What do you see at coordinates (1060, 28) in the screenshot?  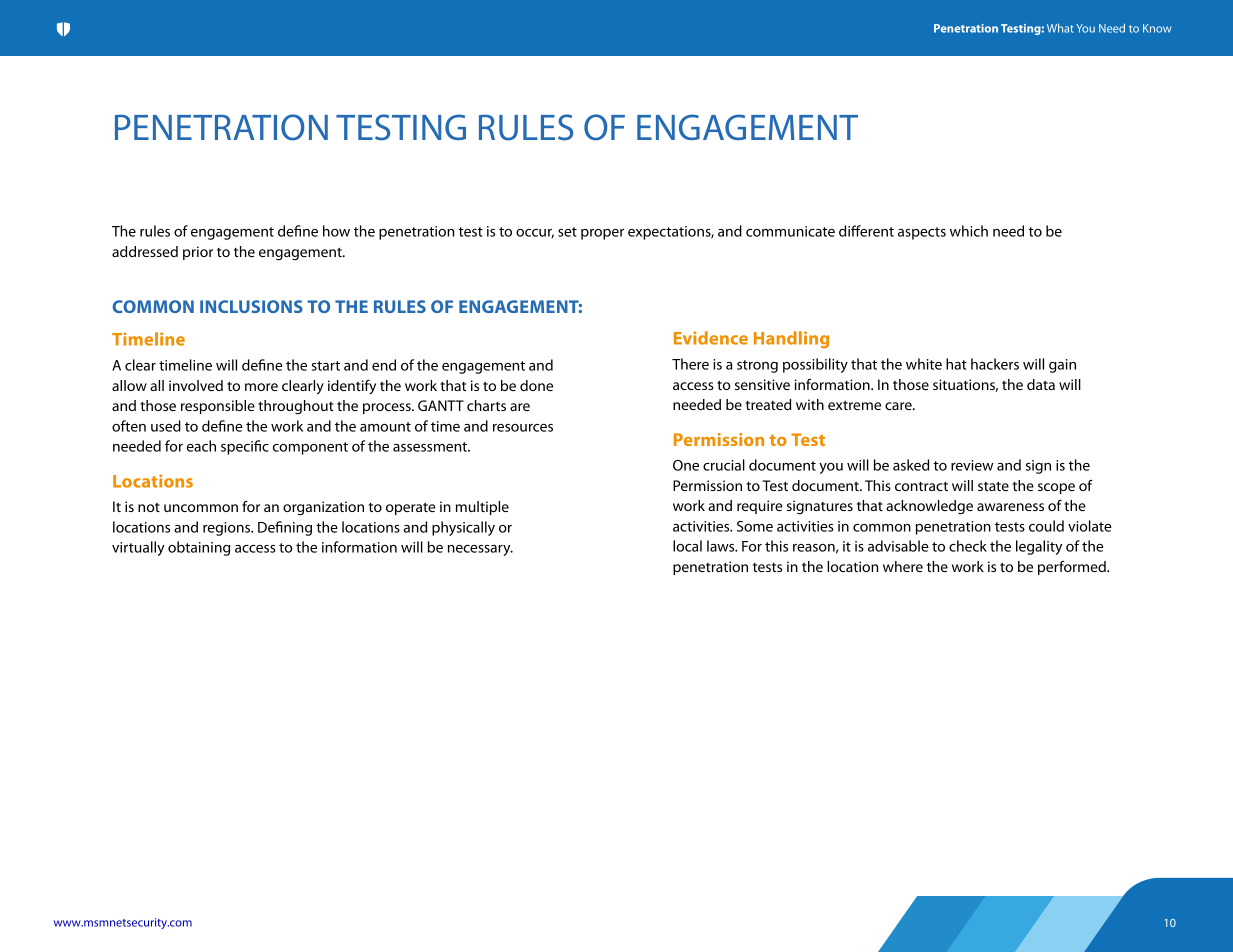 I see `What` at bounding box center [1060, 28].
